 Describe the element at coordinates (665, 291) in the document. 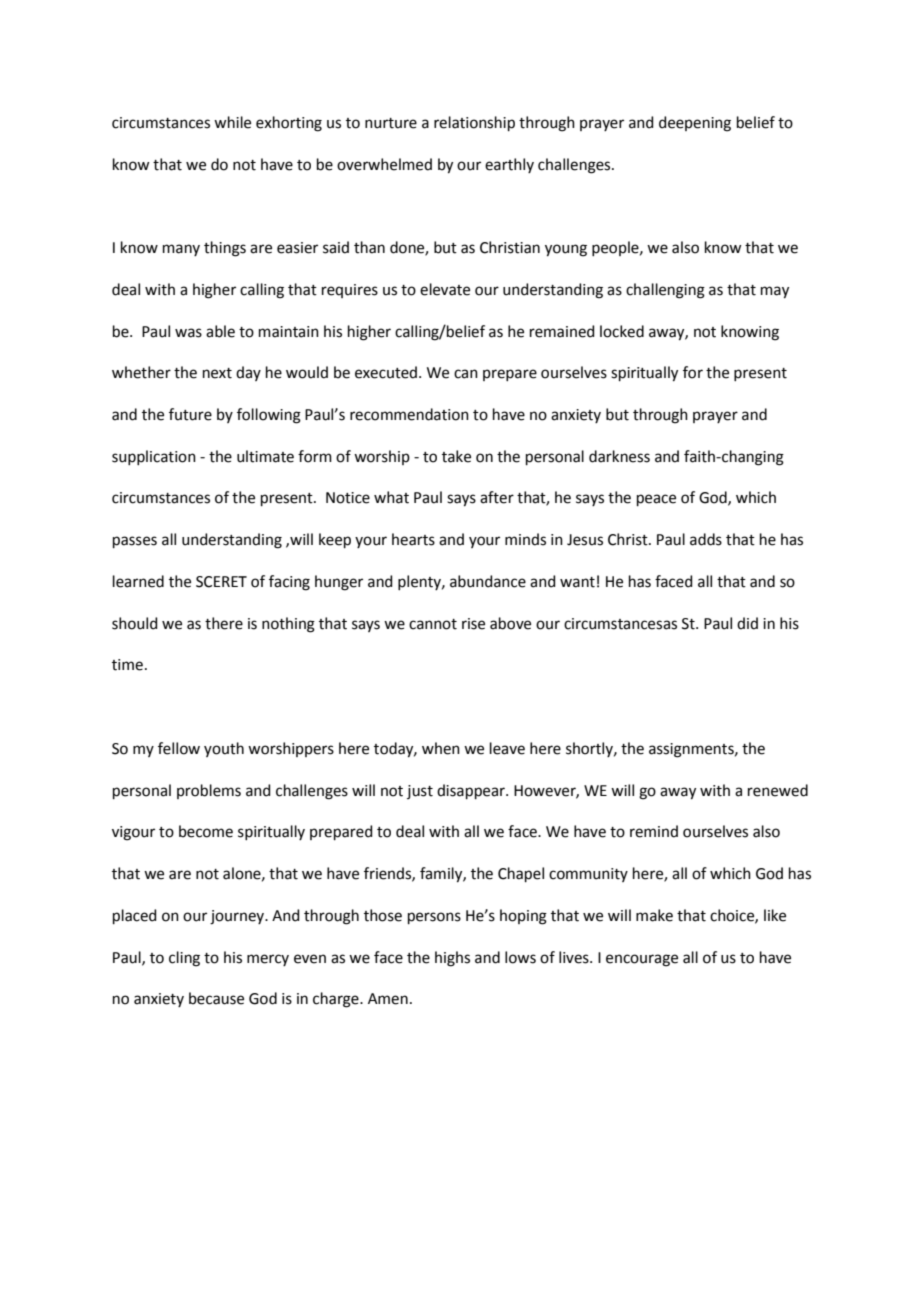

I see `challenging` at that location.
